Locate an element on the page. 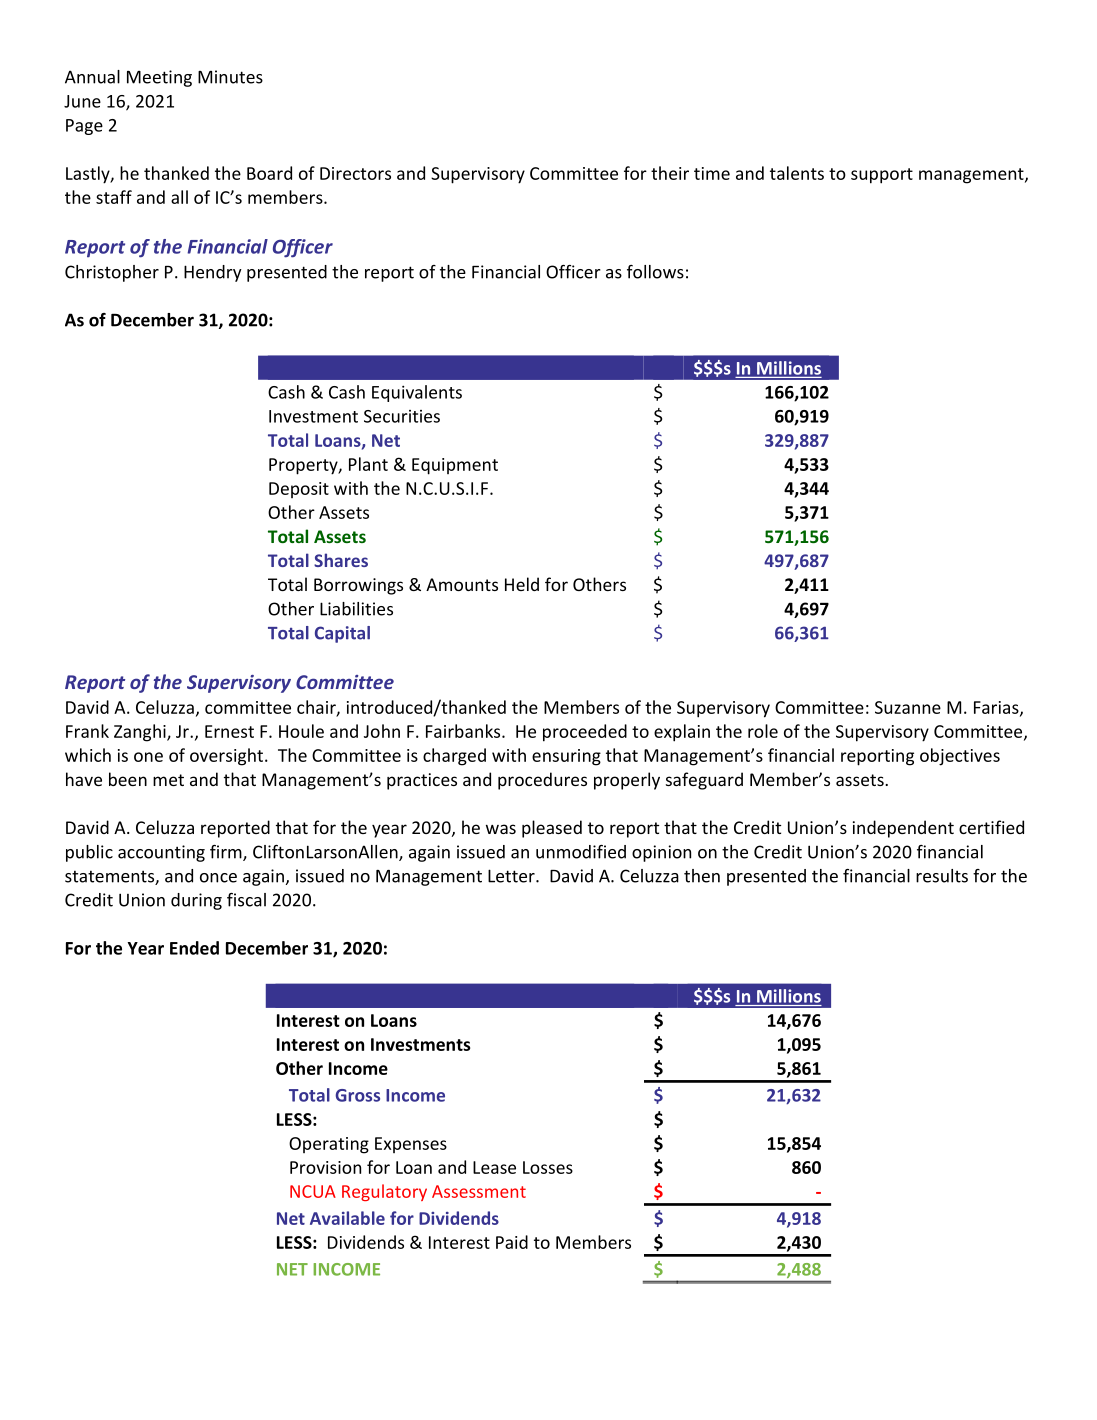  Meeting is located at coordinates (159, 78).
